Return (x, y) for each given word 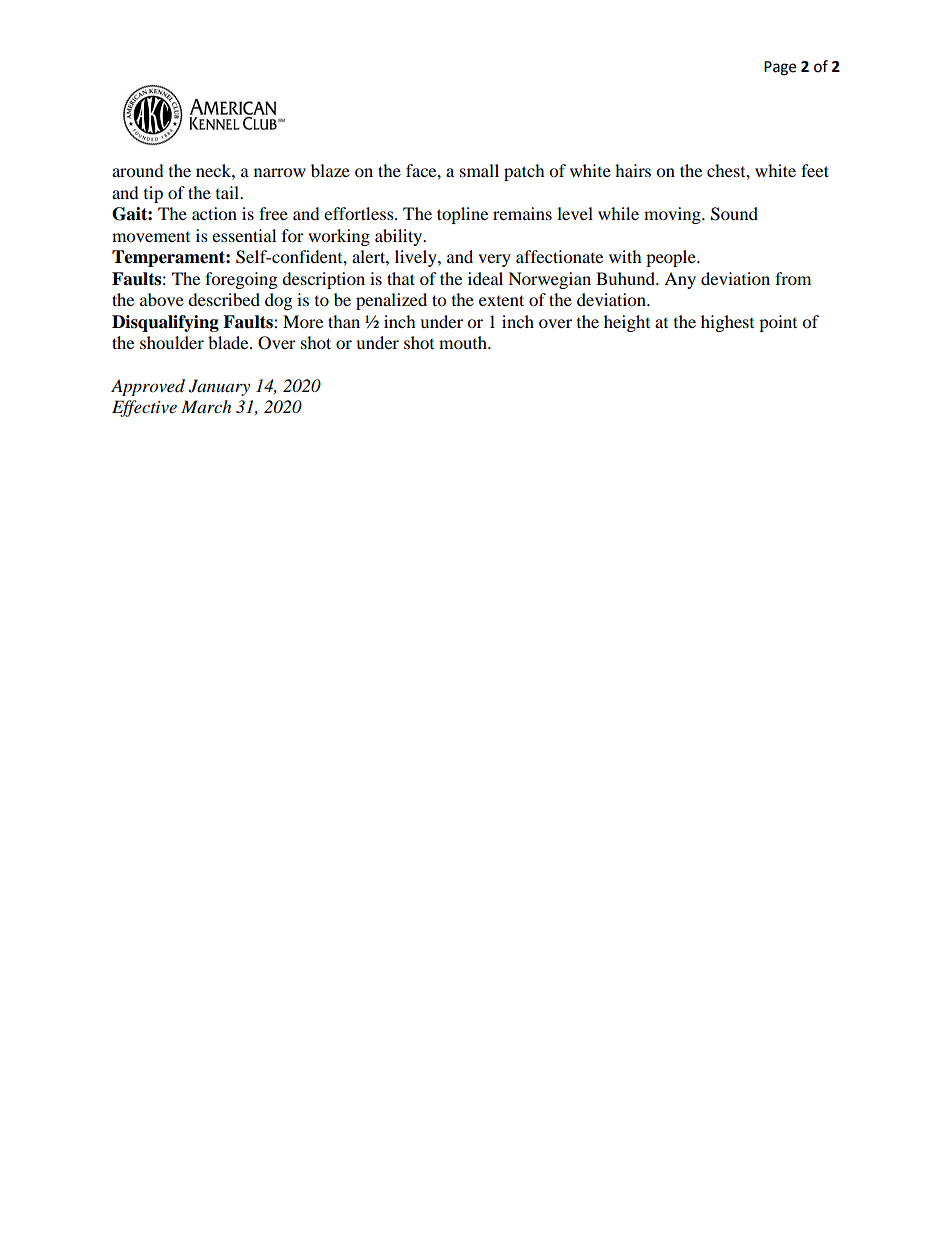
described (224, 299)
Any (680, 280)
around (138, 170)
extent (501, 300)
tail (229, 192)
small (479, 170)
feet (815, 170)
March (206, 406)
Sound (734, 214)
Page (780, 68)
